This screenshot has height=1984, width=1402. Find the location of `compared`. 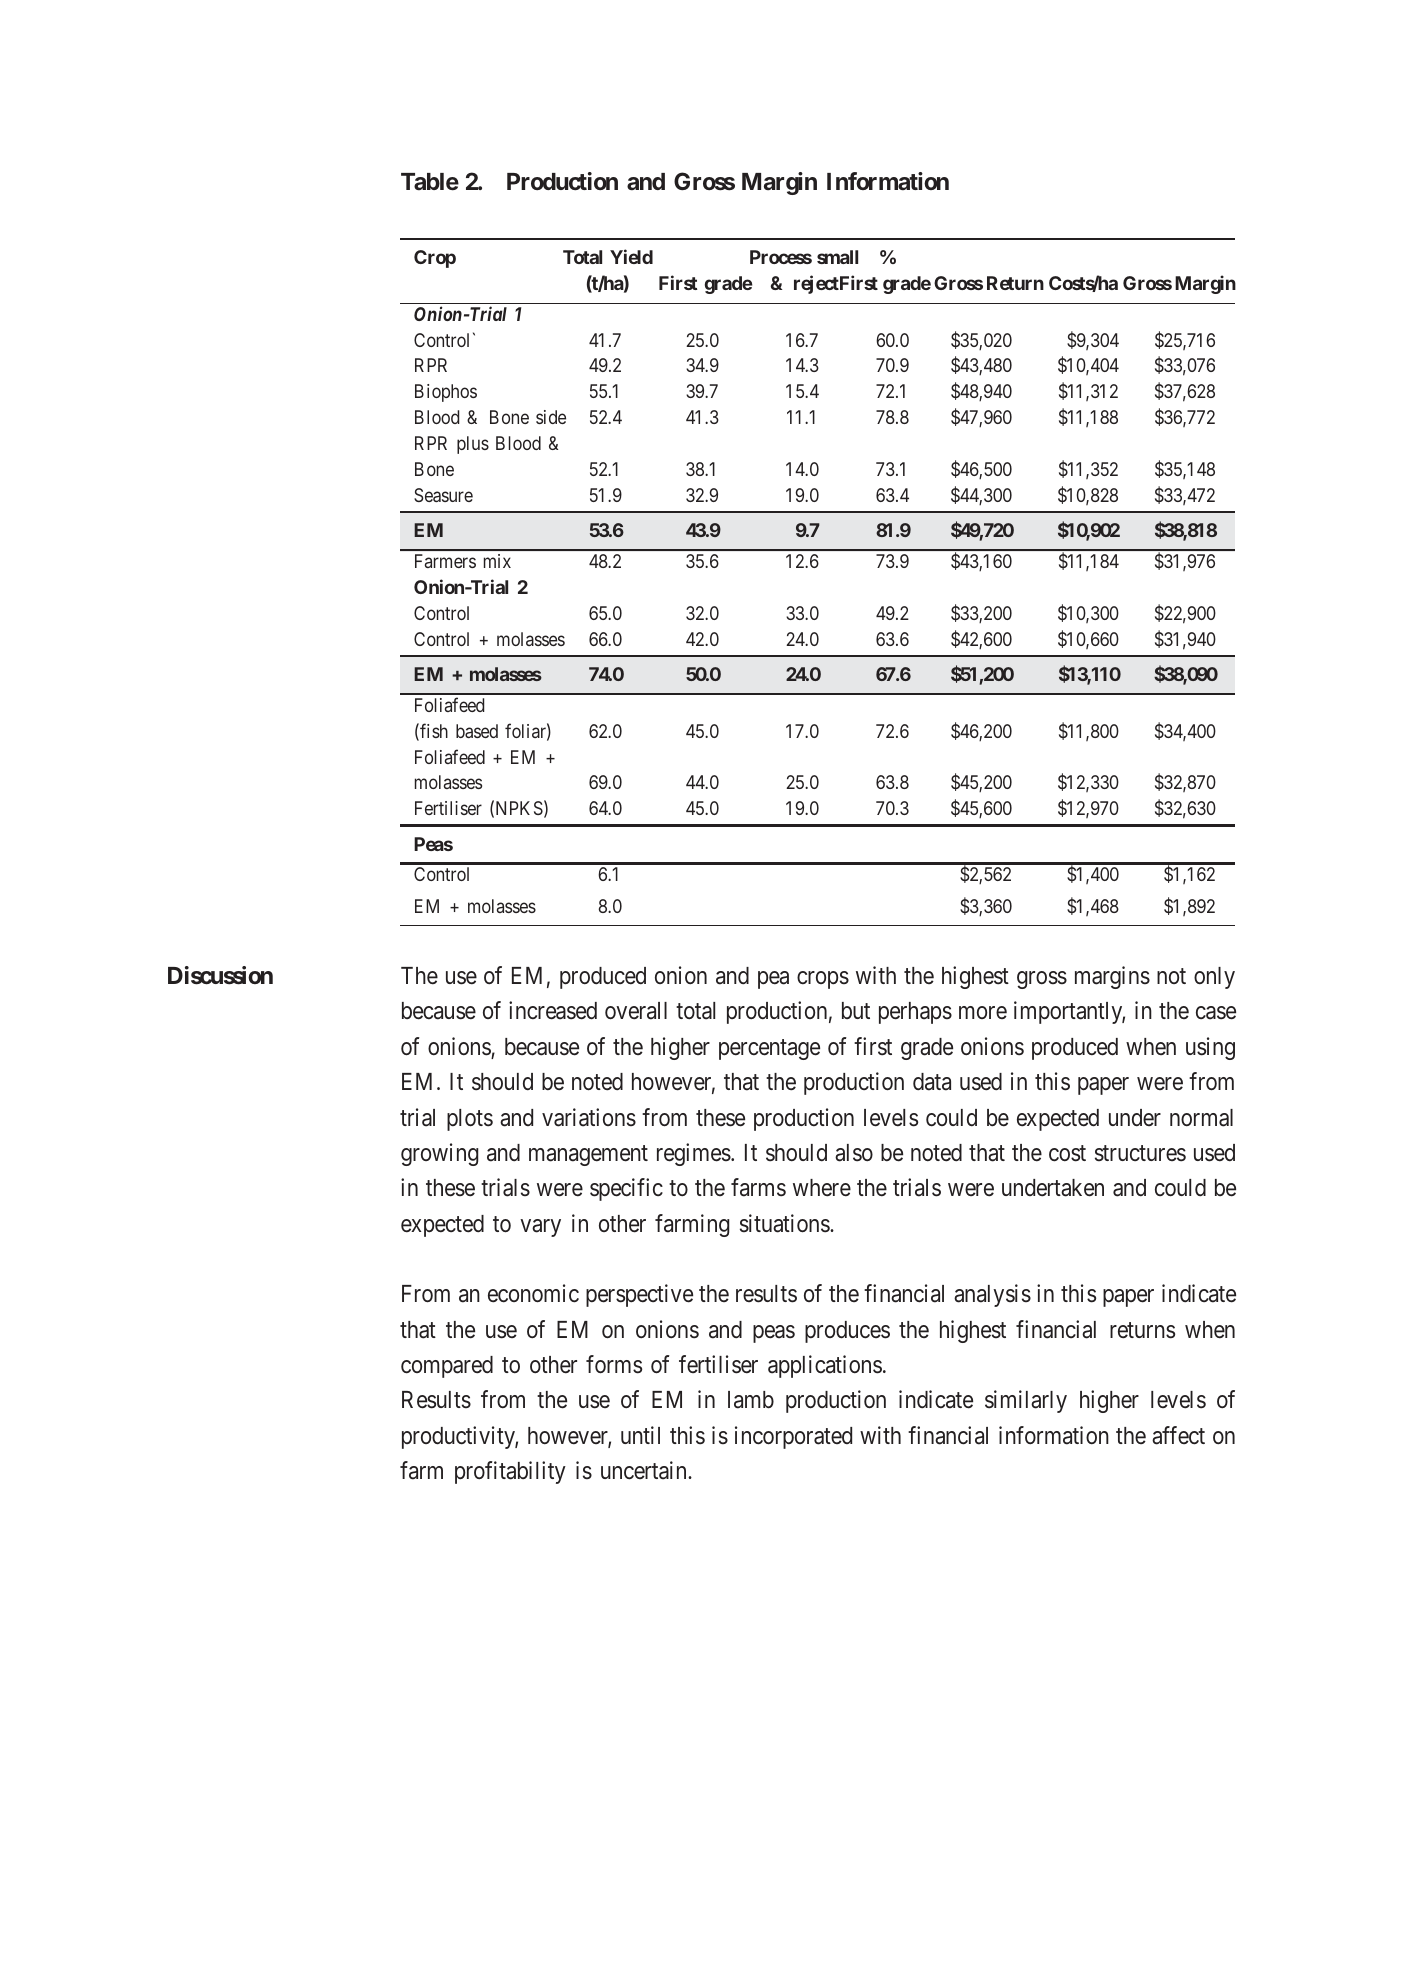

compared is located at coordinates (447, 1367).
